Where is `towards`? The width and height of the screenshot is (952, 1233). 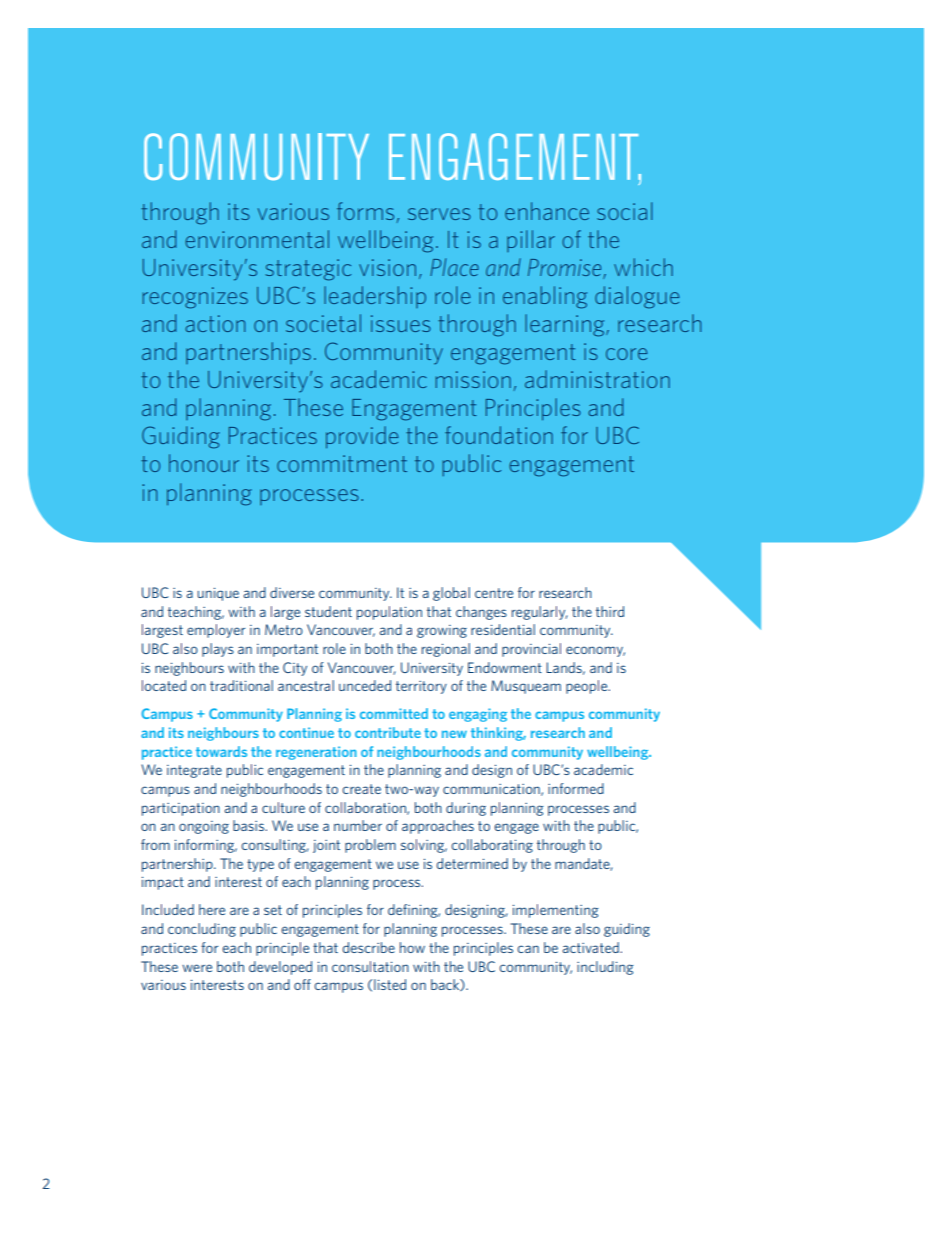 towards is located at coordinates (221, 751).
